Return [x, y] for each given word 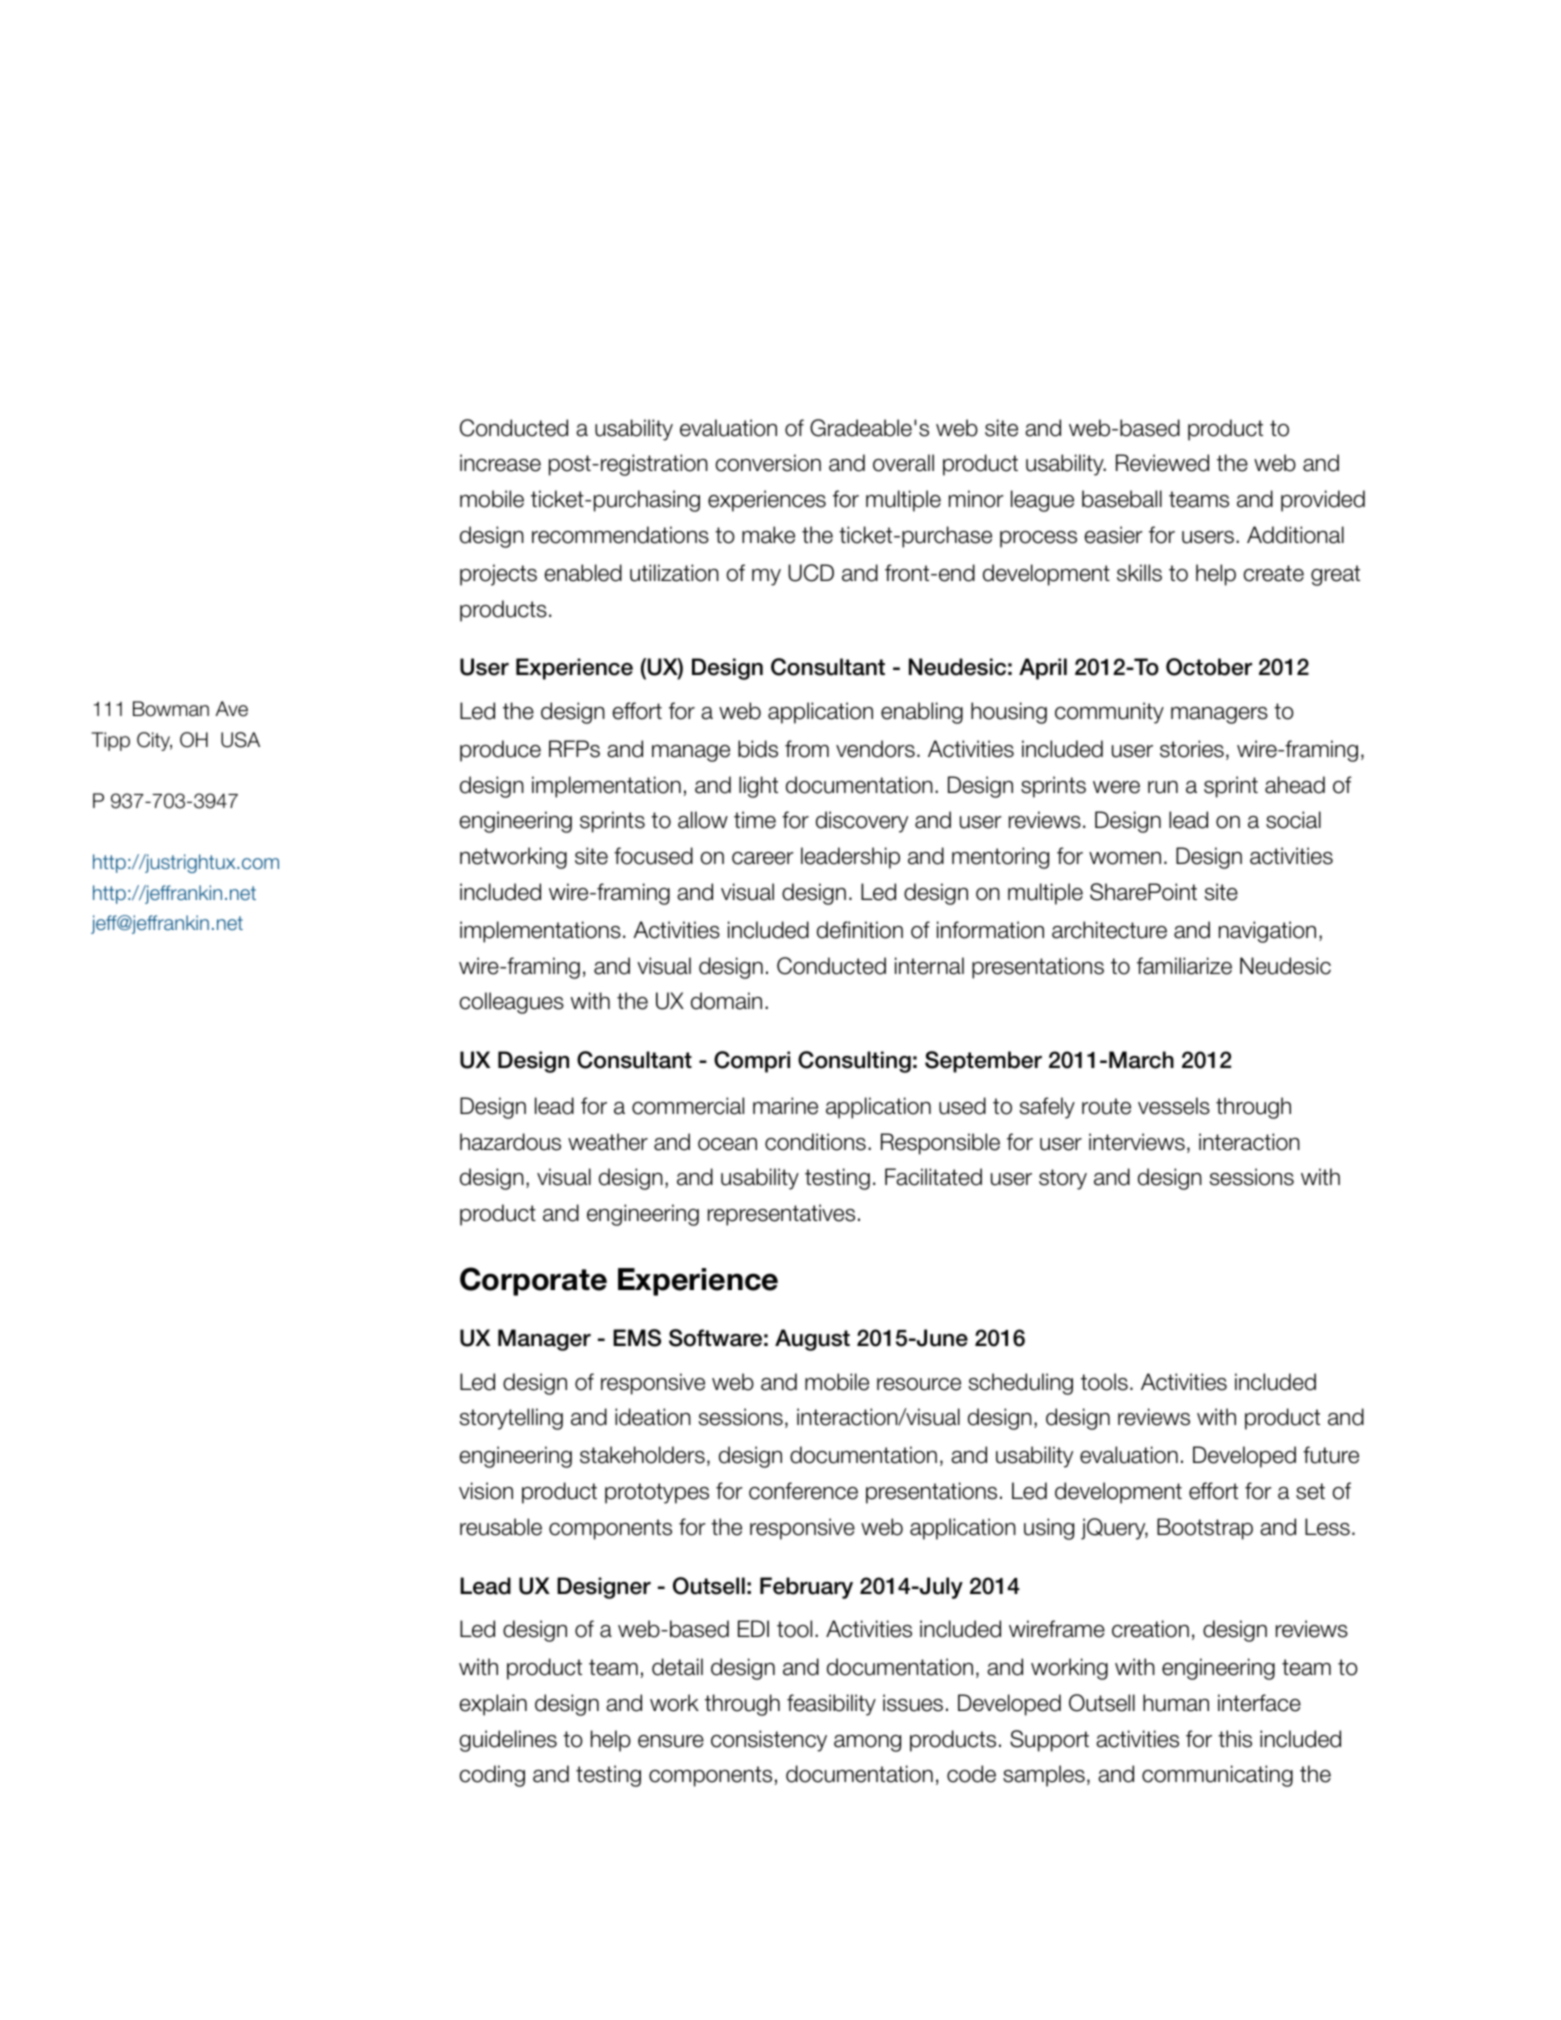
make [768, 535]
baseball [1122, 499]
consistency [769, 1741]
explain [493, 1705]
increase [500, 463]
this [1235, 1739]
